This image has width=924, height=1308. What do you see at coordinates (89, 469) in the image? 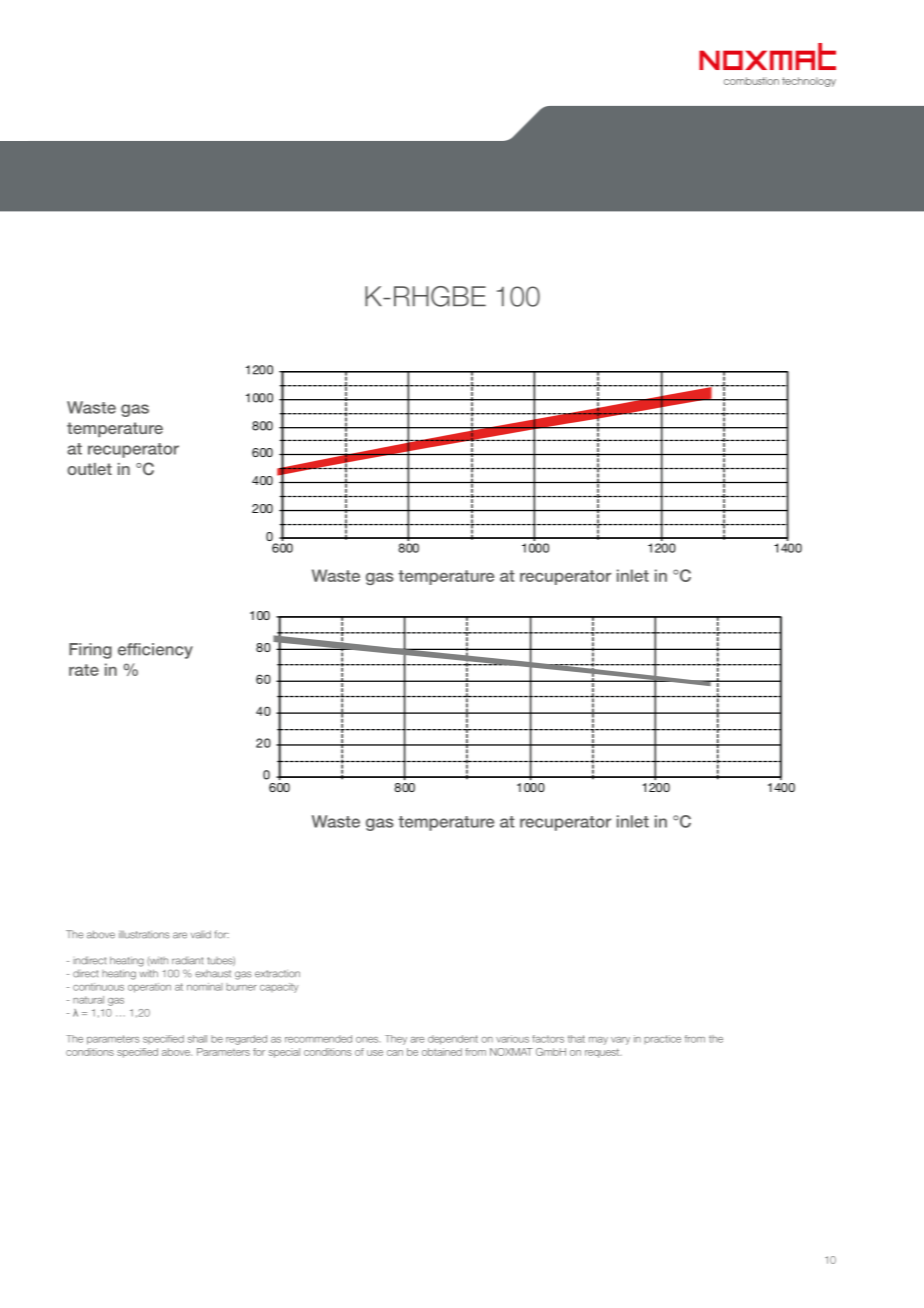
I see `outlet` at bounding box center [89, 469].
